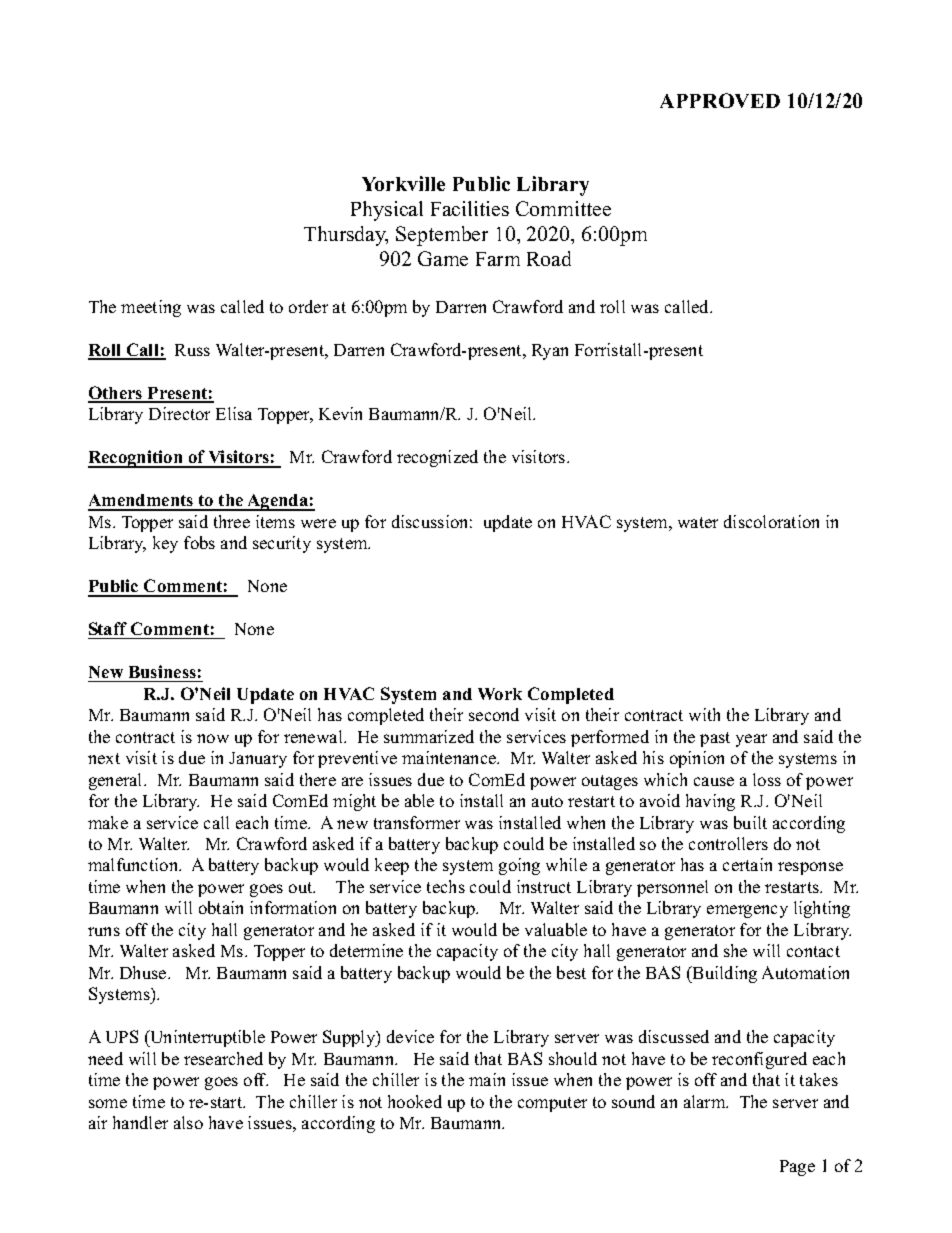  What do you see at coordinates (188, 1122) in the screenshot?
I see `also` at bounding box center [188, 1122].
